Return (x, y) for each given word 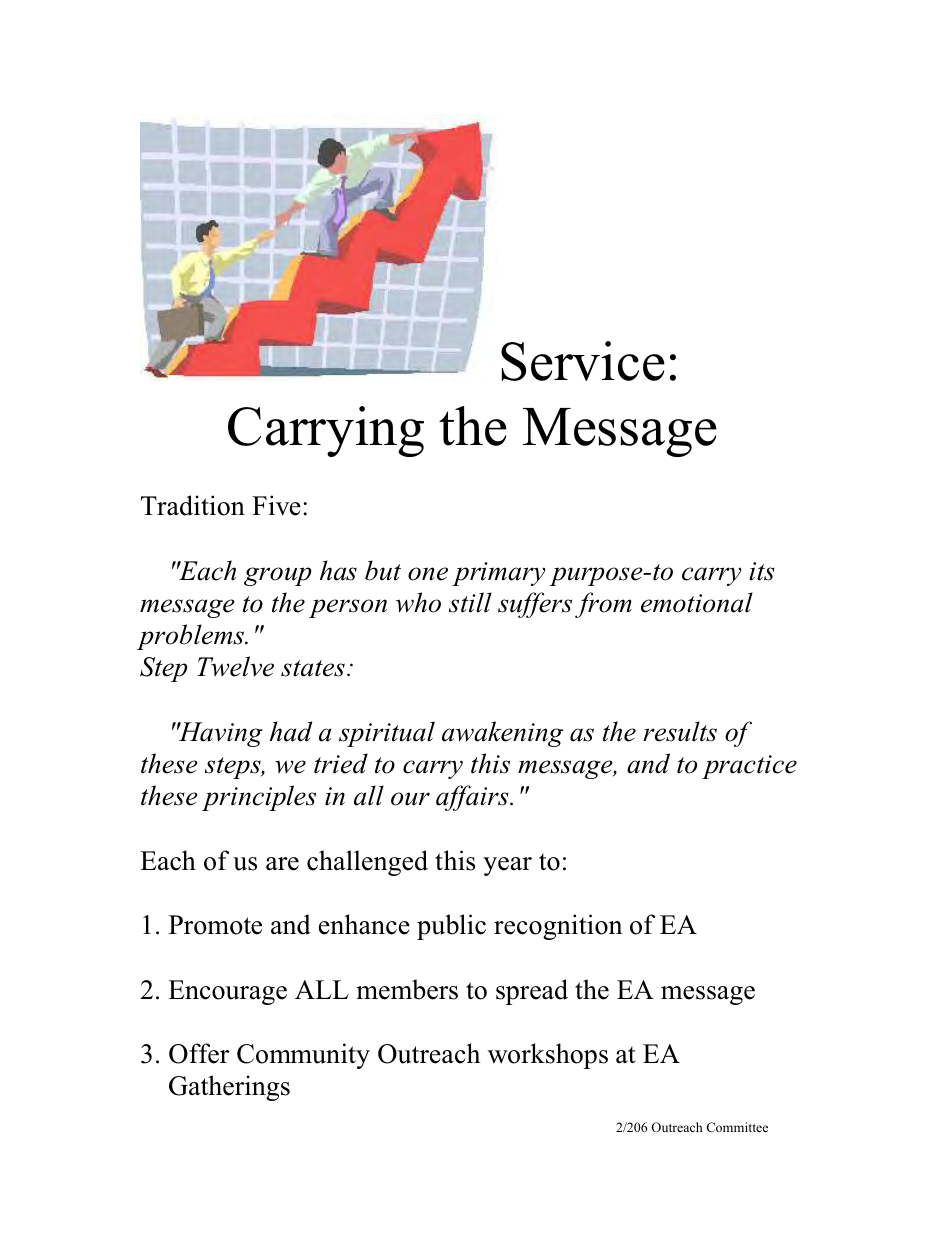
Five (276, 505)
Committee (737, 1127)
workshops (548, 1056)
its (762, 571)
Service (583, 361)
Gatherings (229, 1088)
